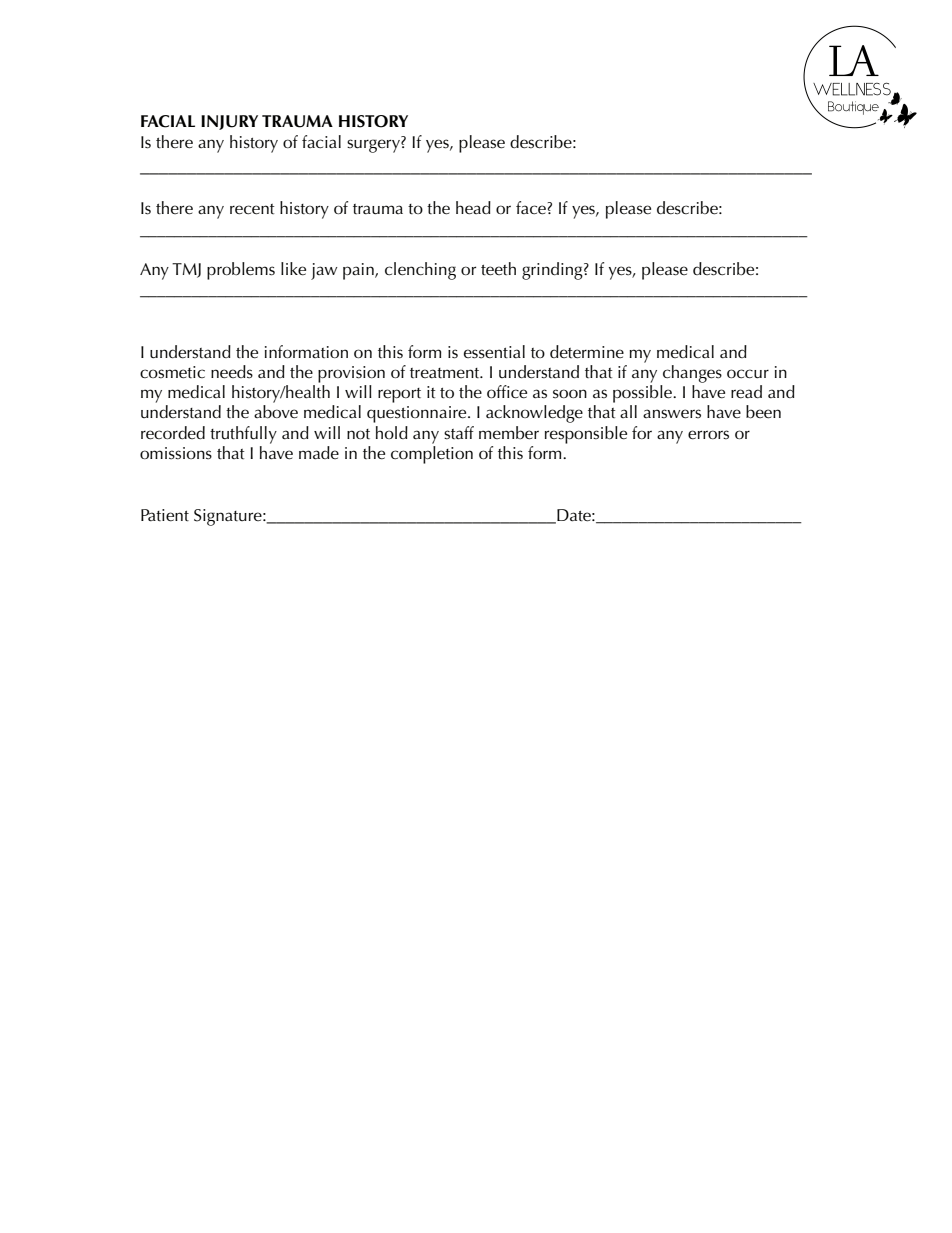 Image resolution: width=952 pixels, height=1233 pixels. What do you see at coordinates (498, 269) in the page?
I see `teeth` at bounding box center [498, 269].
